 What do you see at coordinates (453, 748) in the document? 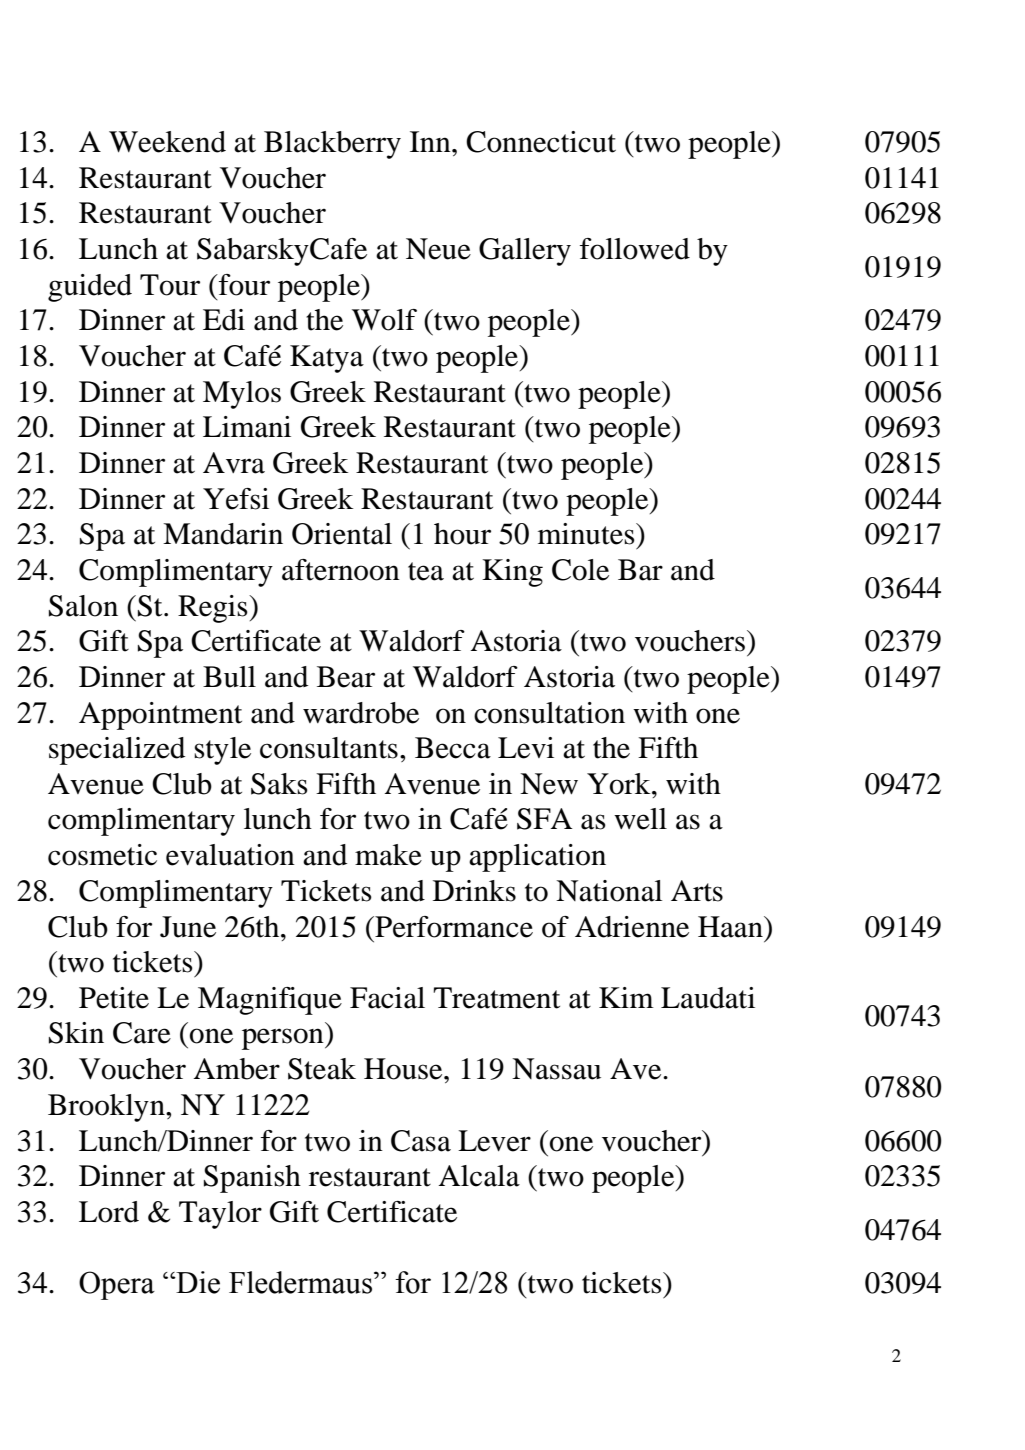
I see `Becca` at bounding box center [453, 748].
